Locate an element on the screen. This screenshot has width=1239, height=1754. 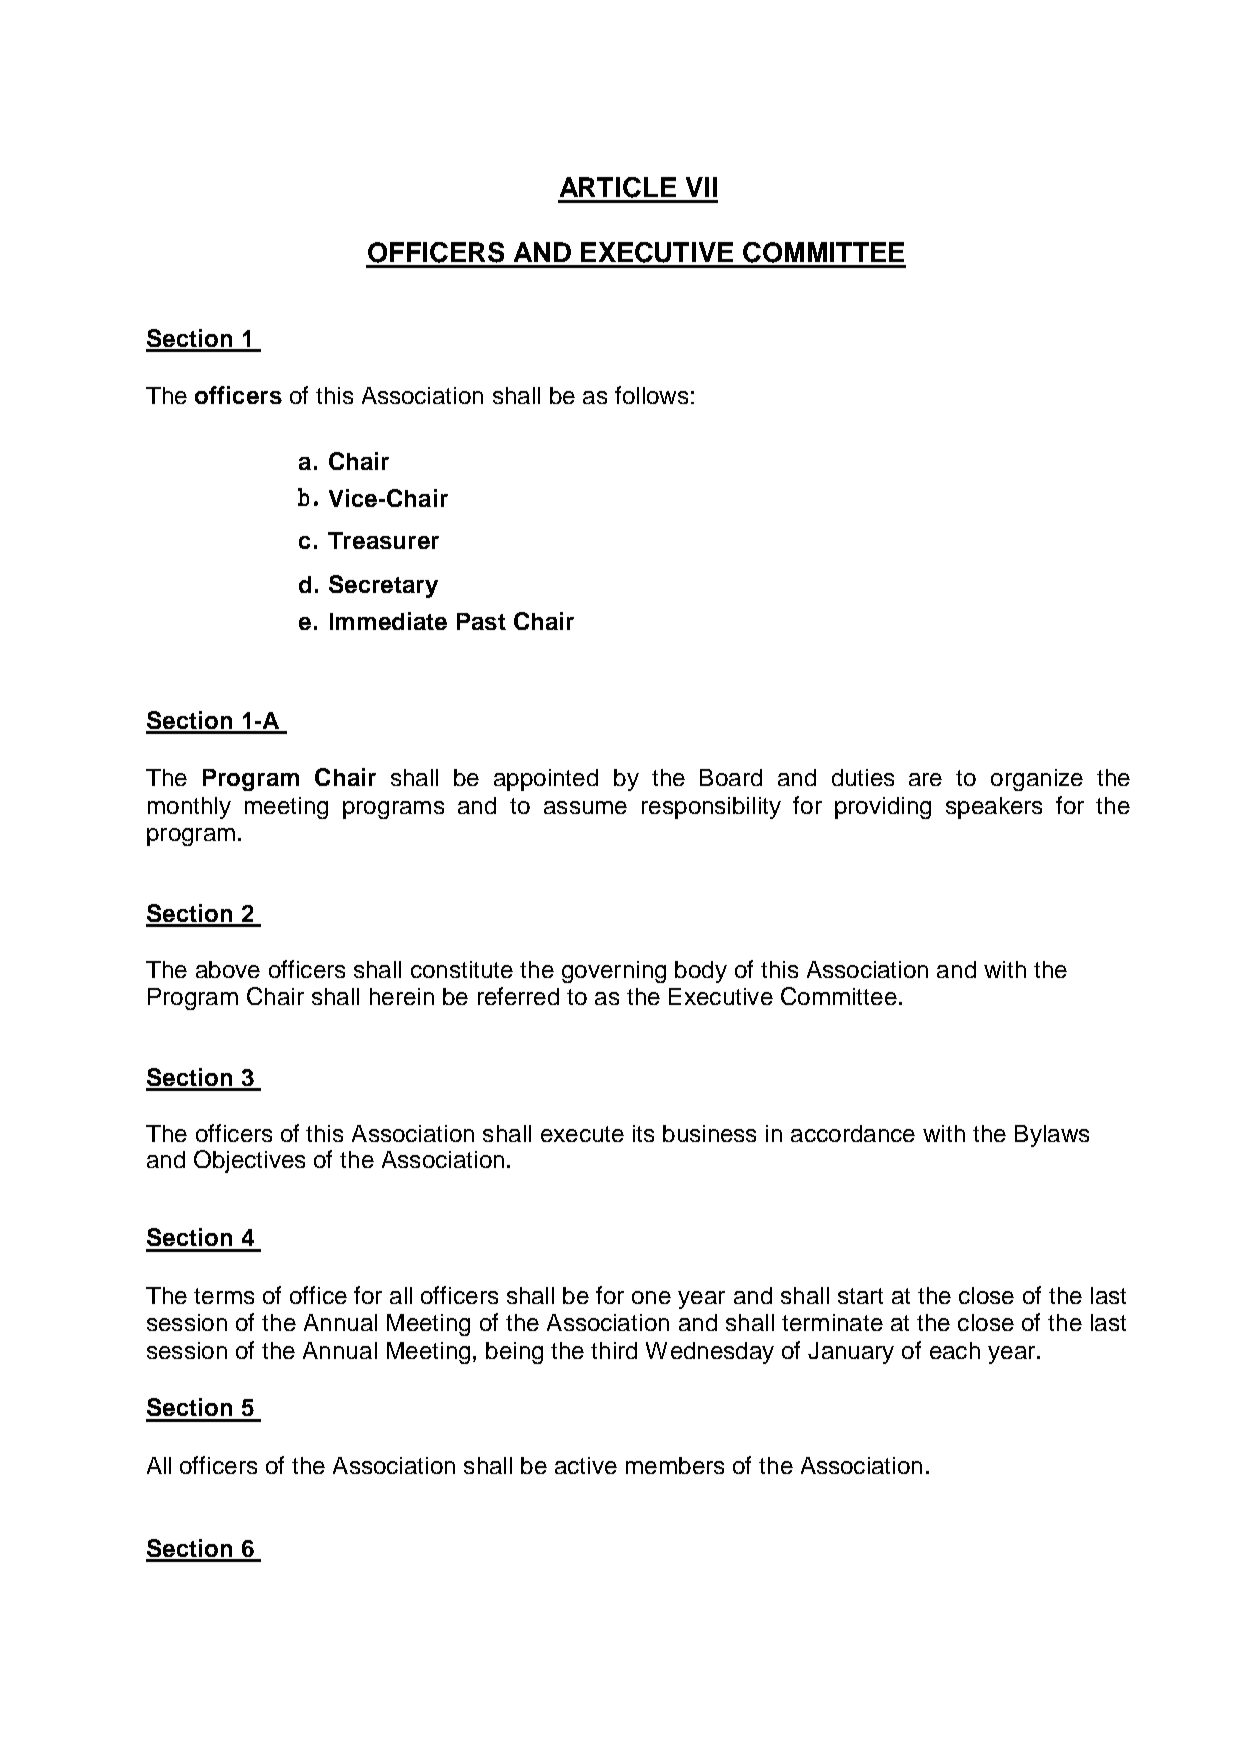
are is located at coordinates (925, 779).
